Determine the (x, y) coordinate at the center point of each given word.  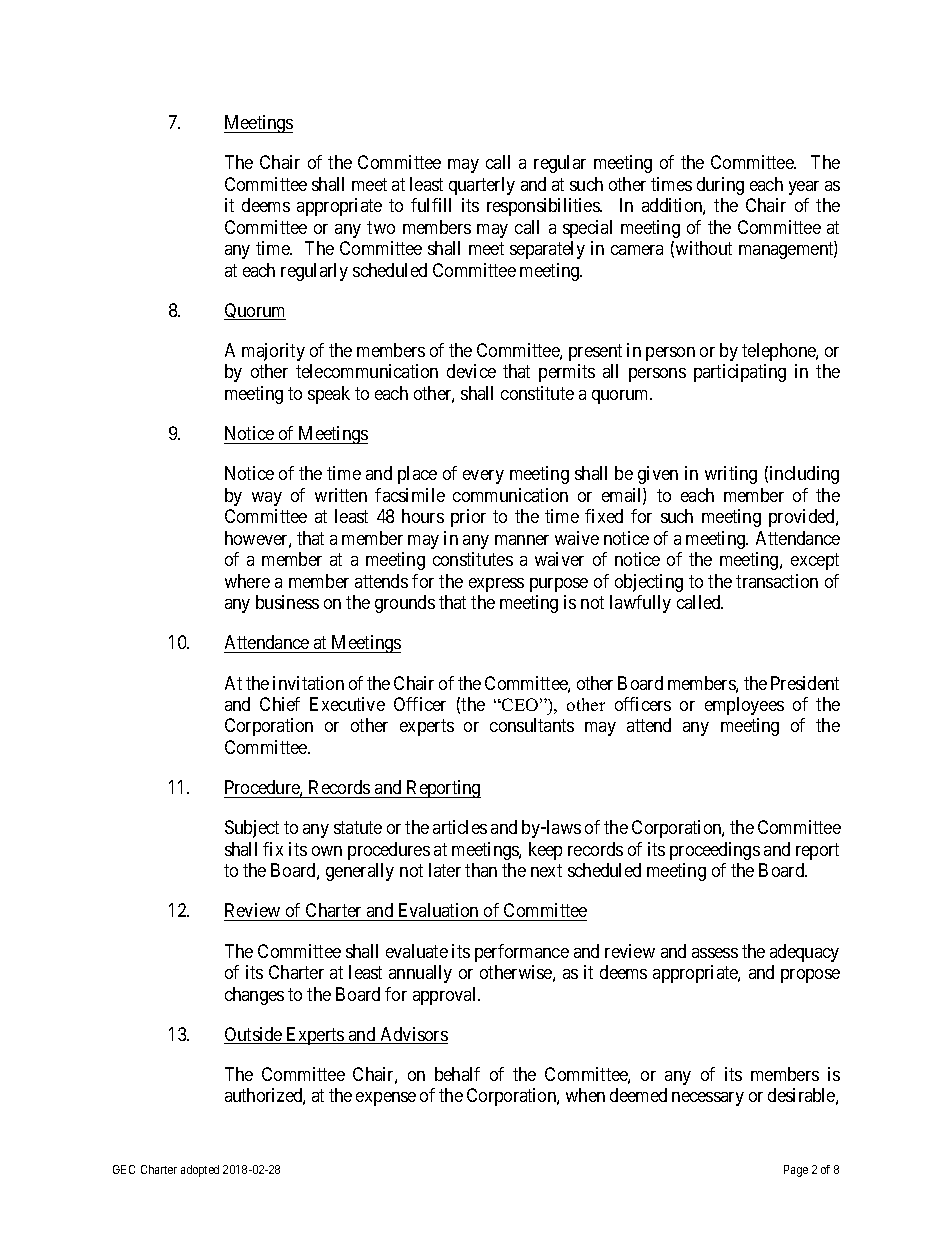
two (381, 227)
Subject (252, 829)
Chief (280, 704)
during (720, 186)
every (483, 477)
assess (715, 953)
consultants (532, 725)
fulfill (431, 205)
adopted (200, 1171)
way (267, 499)
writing (731, 475)
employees (744, 706)
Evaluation (438, 912)
